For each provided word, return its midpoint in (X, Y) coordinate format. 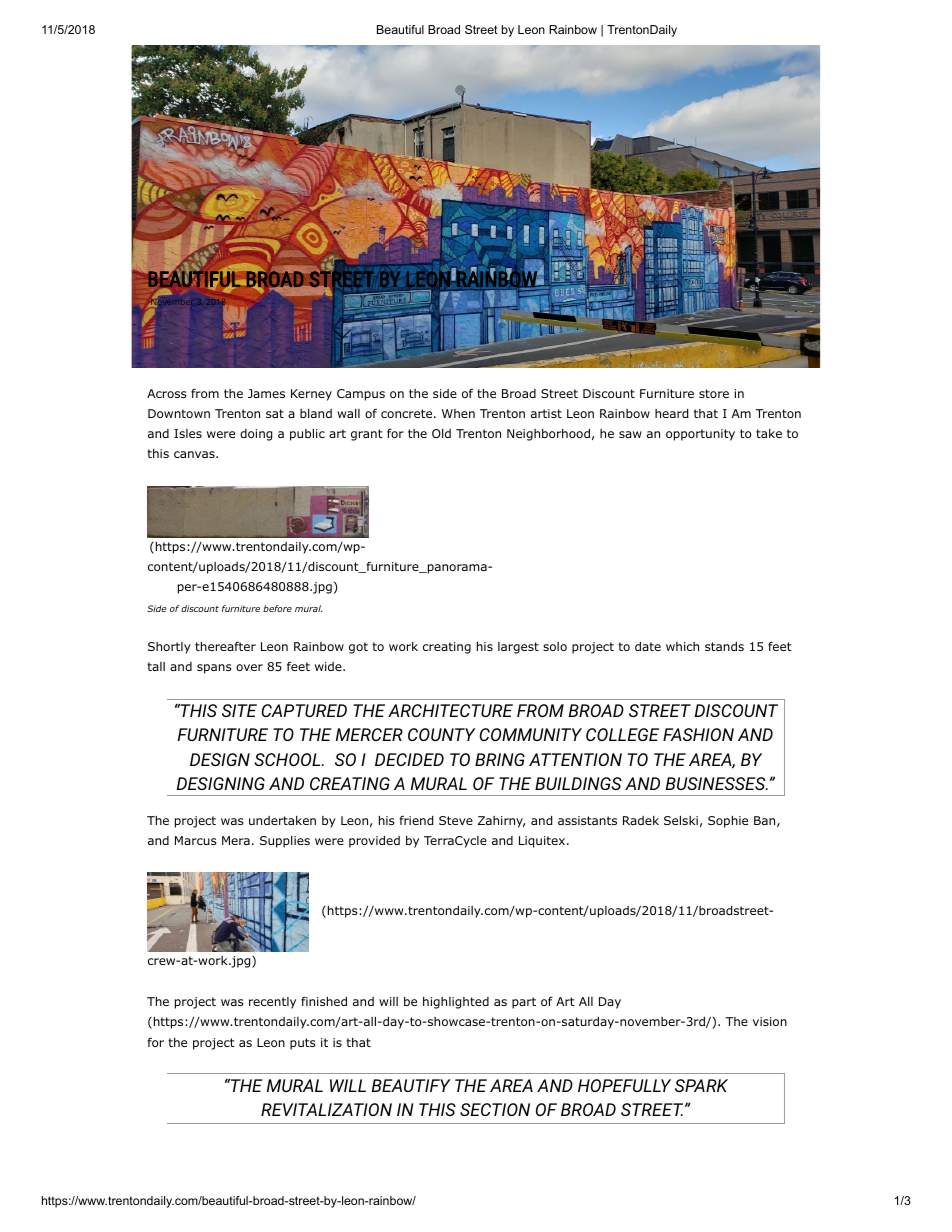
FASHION (698, 734)
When (458, 413)
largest (518, 648)
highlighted (456, 1003)
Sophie (728, 822)
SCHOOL (288, 759)
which (682, 646)
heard (671, 413)
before (277, 608)
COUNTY (441, 734)
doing (256, 435)
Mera (236, 840)
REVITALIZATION (326, 1109)
